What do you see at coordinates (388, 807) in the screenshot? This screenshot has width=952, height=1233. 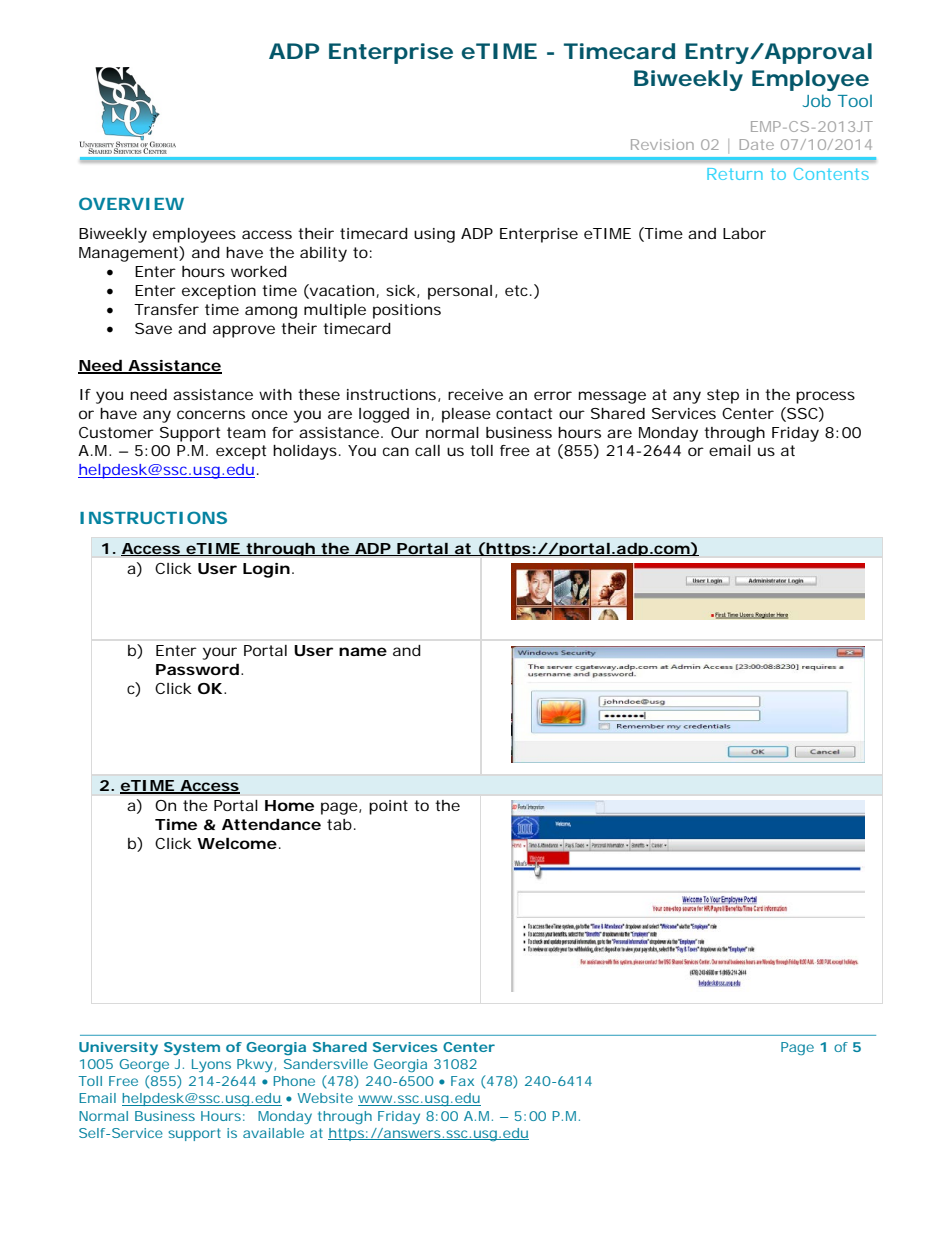 I see `point` at bounding box center [388, 807].
